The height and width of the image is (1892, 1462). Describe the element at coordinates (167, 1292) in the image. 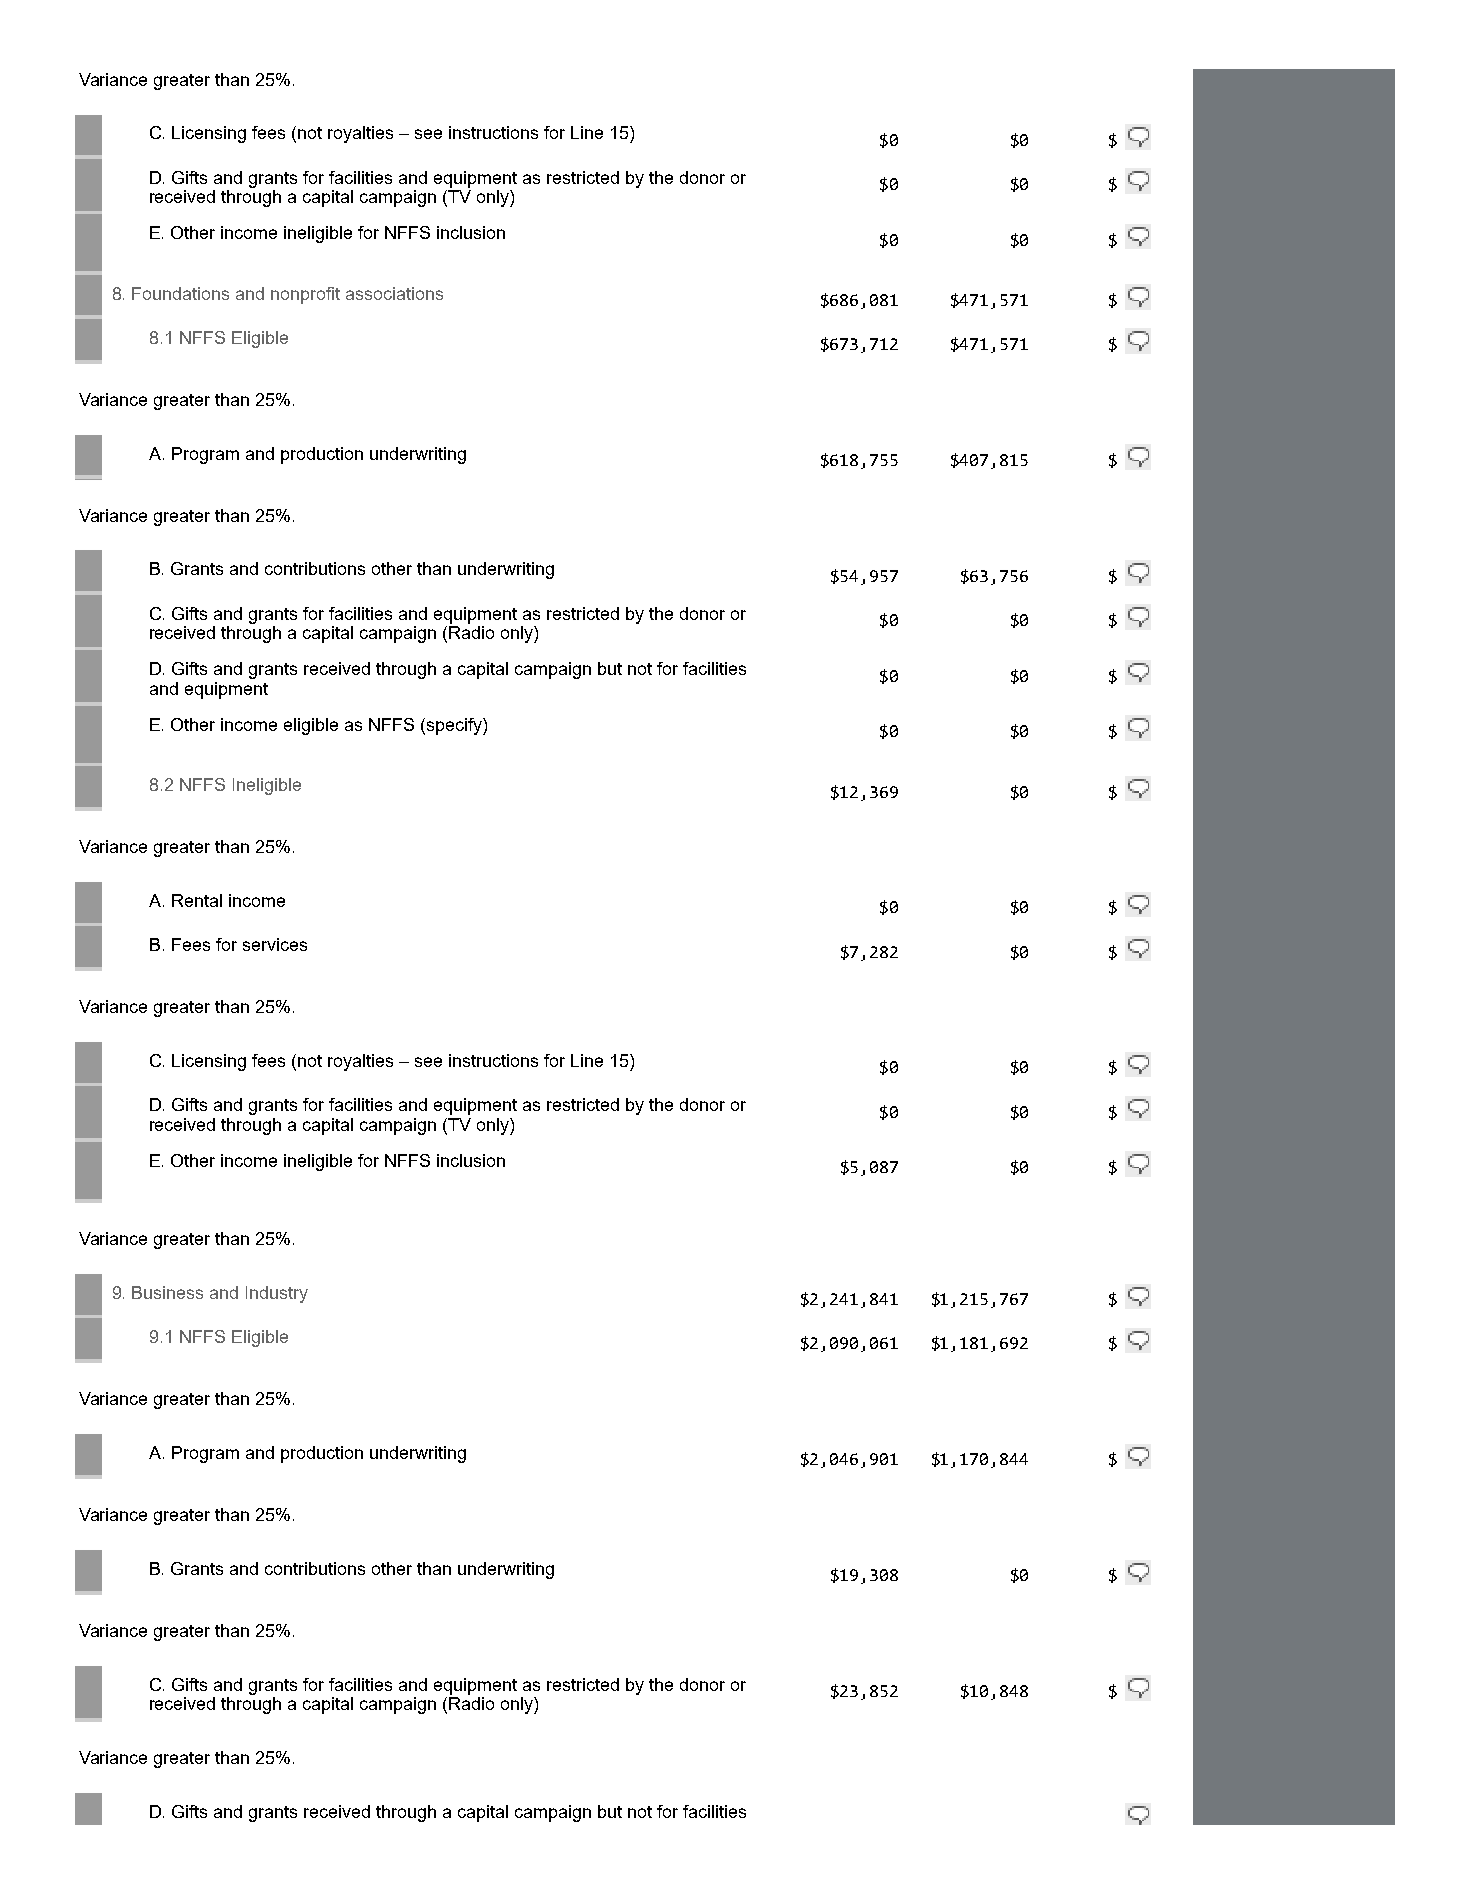

I see `Business` at that location.
